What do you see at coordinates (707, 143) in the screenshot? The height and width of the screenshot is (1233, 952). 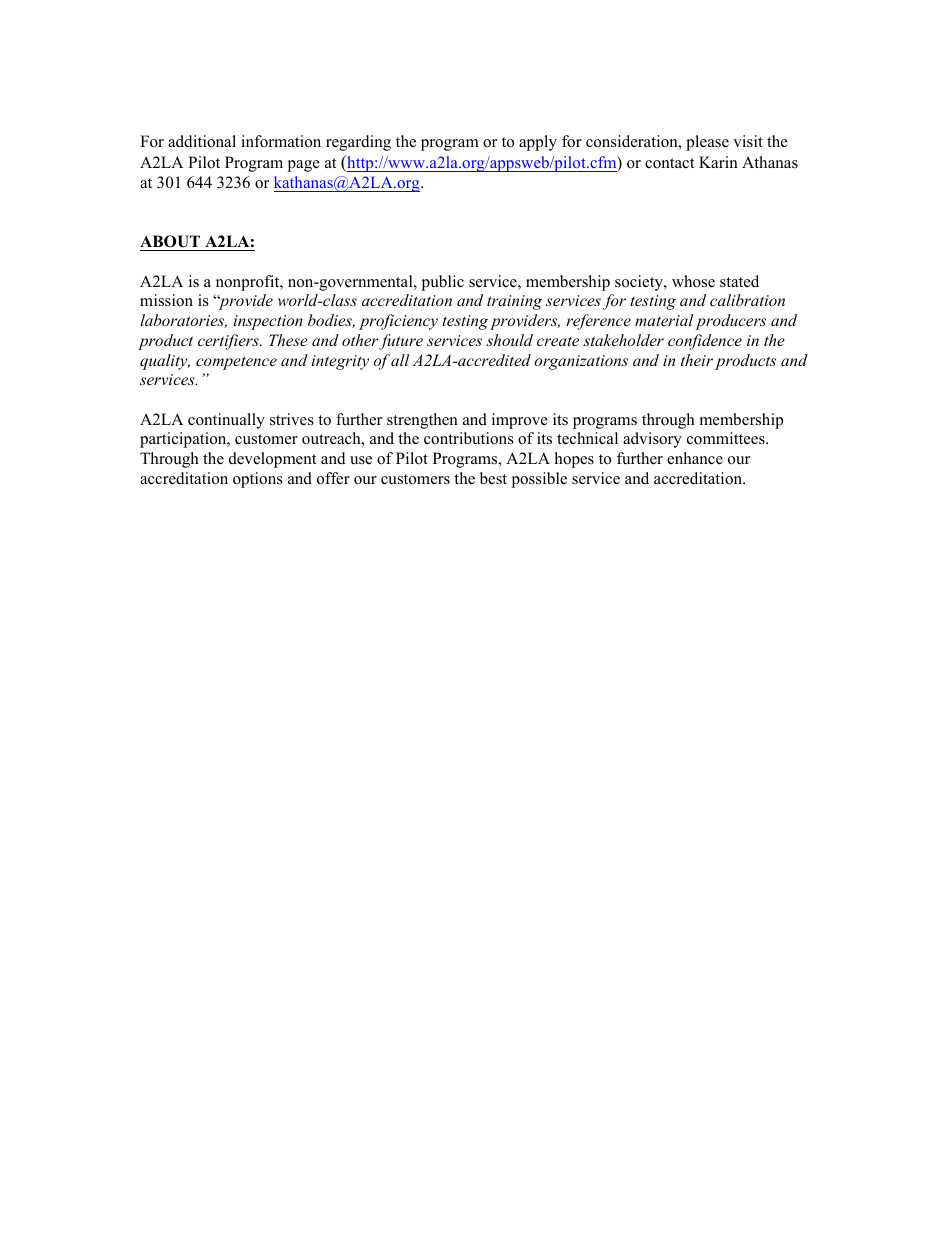 I see `please` at bounding box center [707, 143].
